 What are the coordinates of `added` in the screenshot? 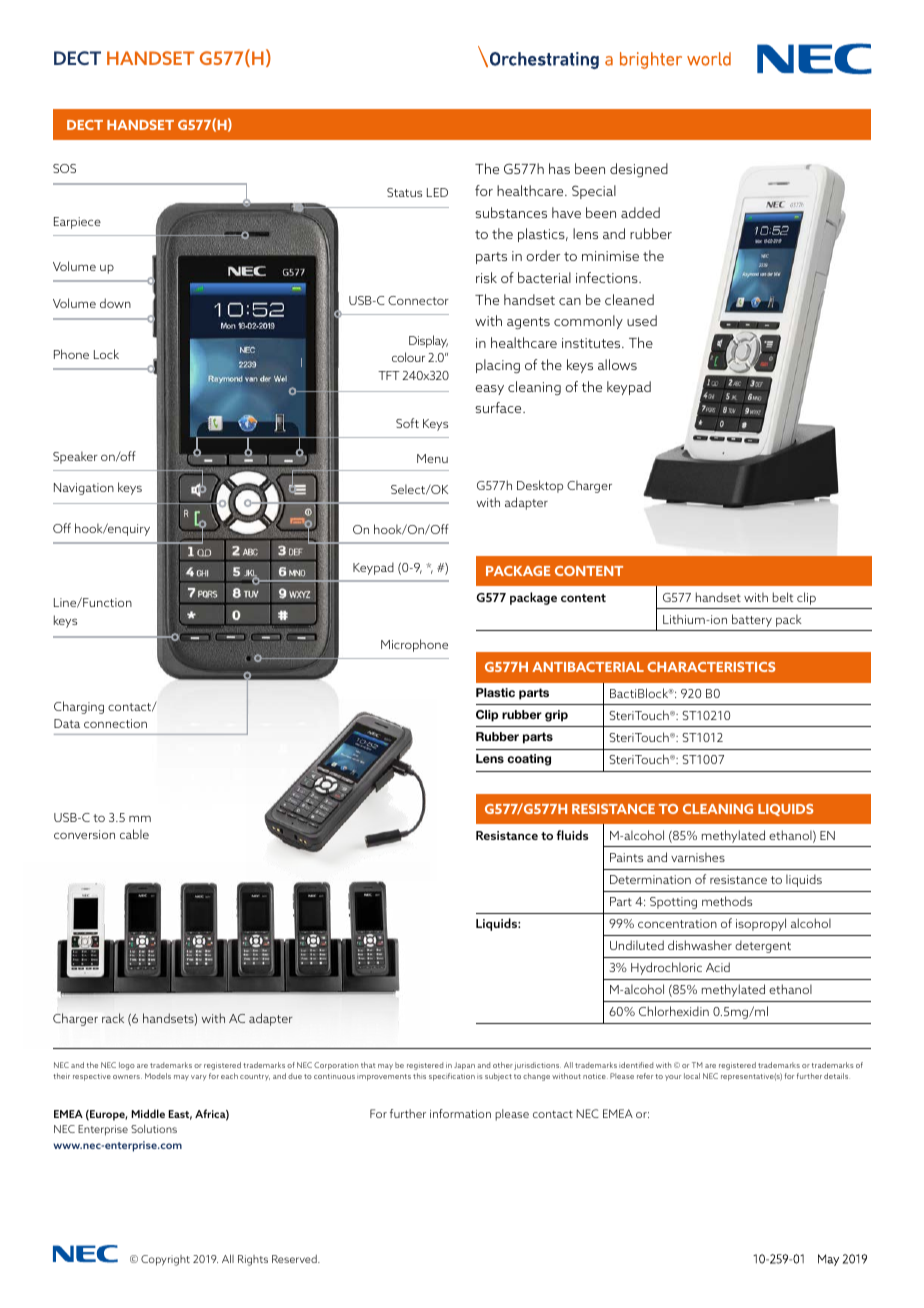 It's located at (640, 212).
